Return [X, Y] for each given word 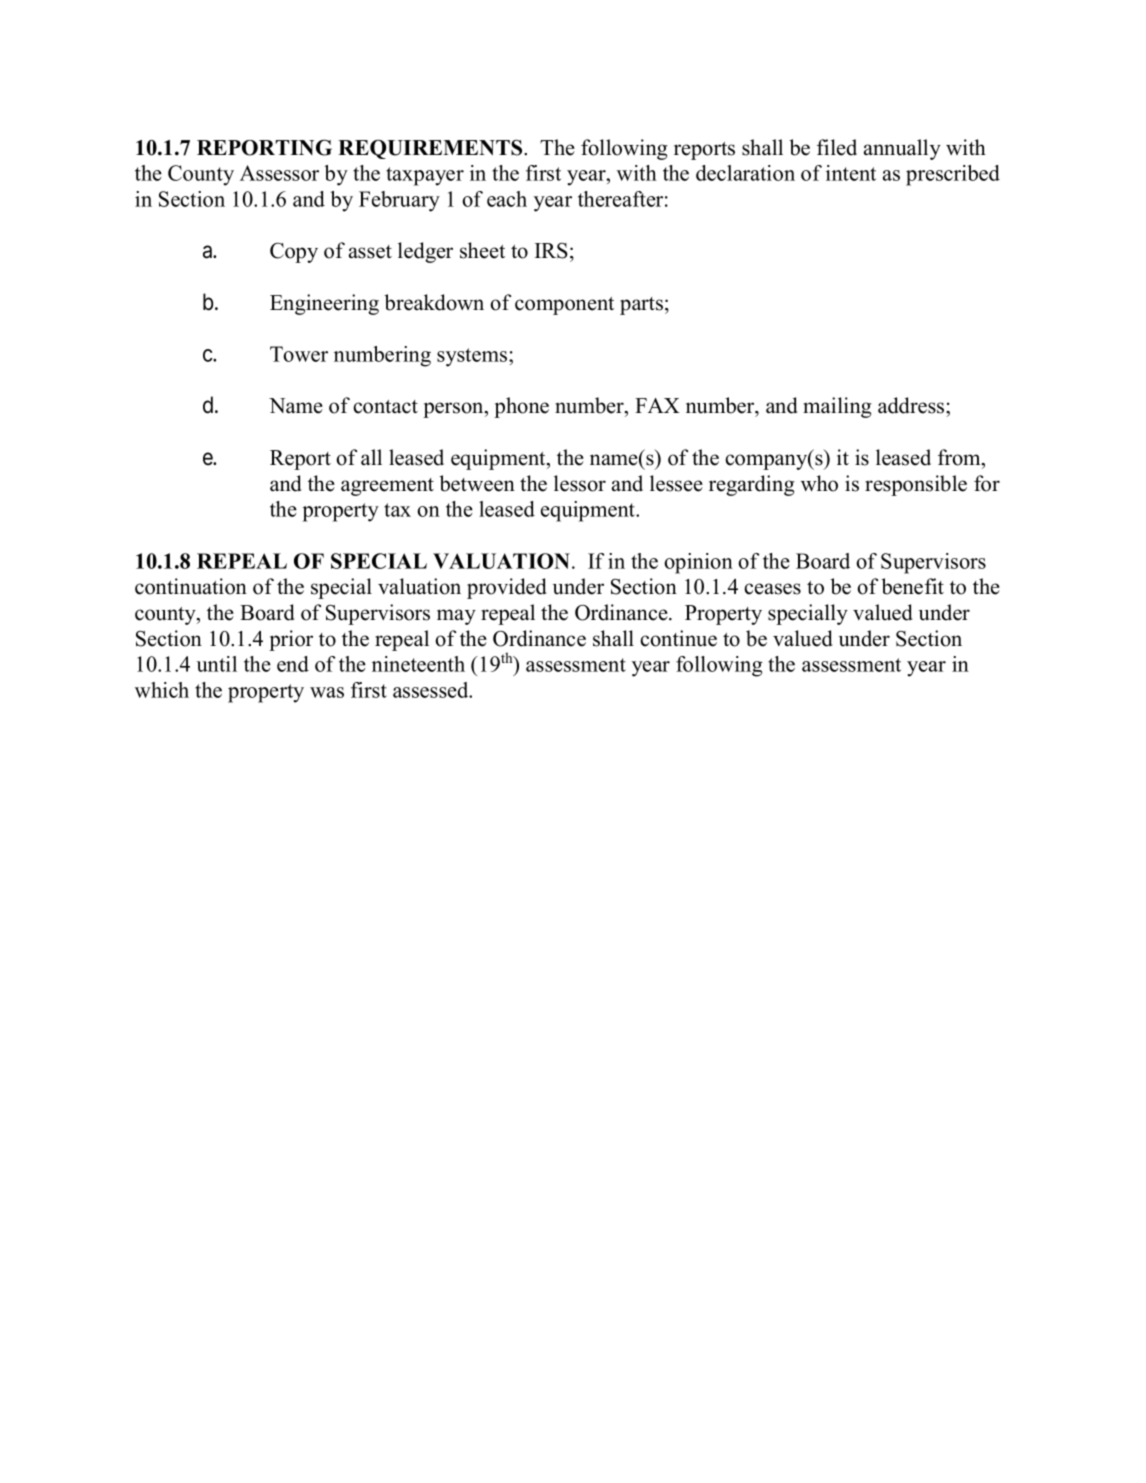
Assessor [279, 173]
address [912, 405]
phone [521, 407]
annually [902, 149]
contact [385, 407]
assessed [432, 690]
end [293, 664]
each [507, 199]
